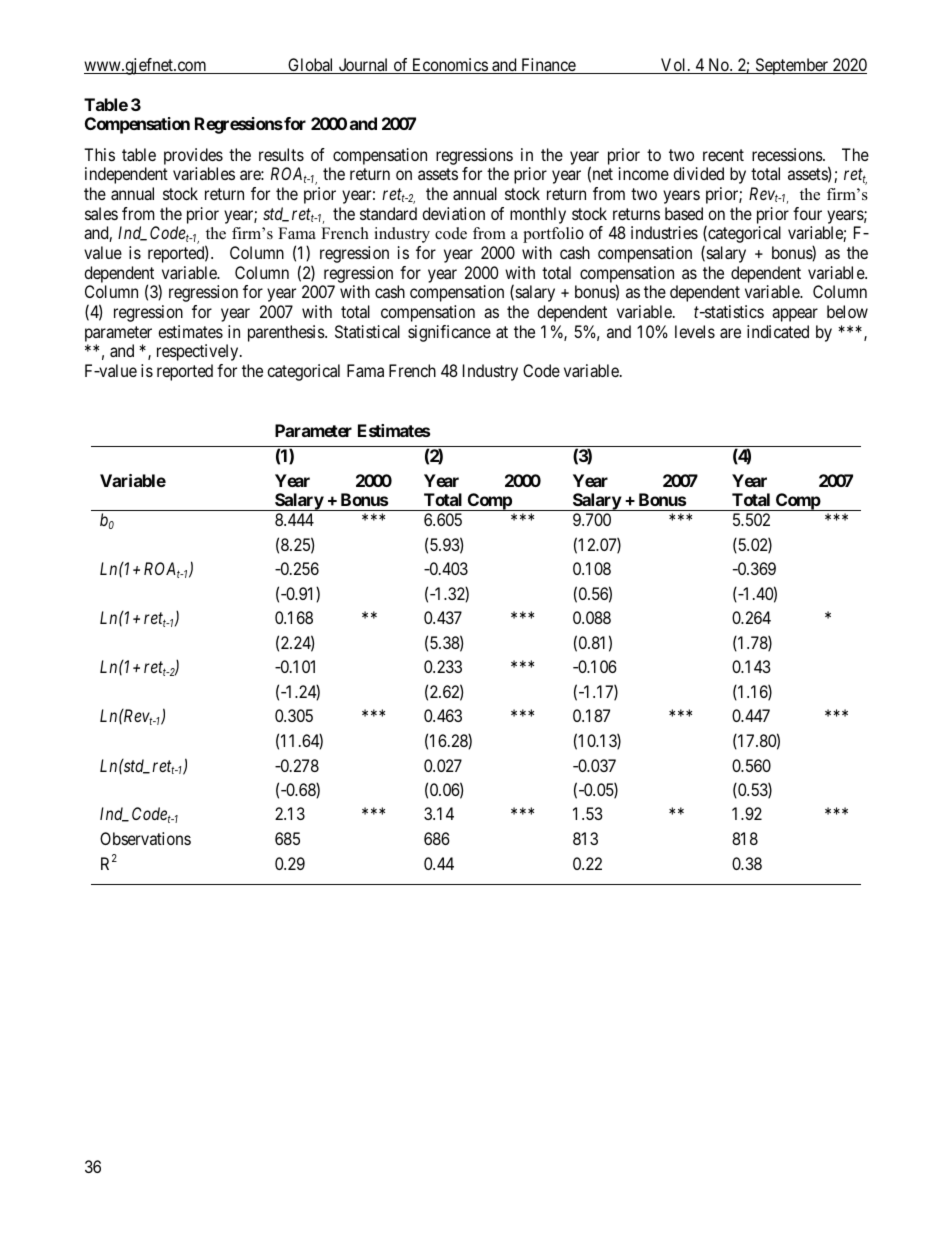 The height and width of the screenshot is (1233, 952). I want to click on significance, so click(449, 333).
